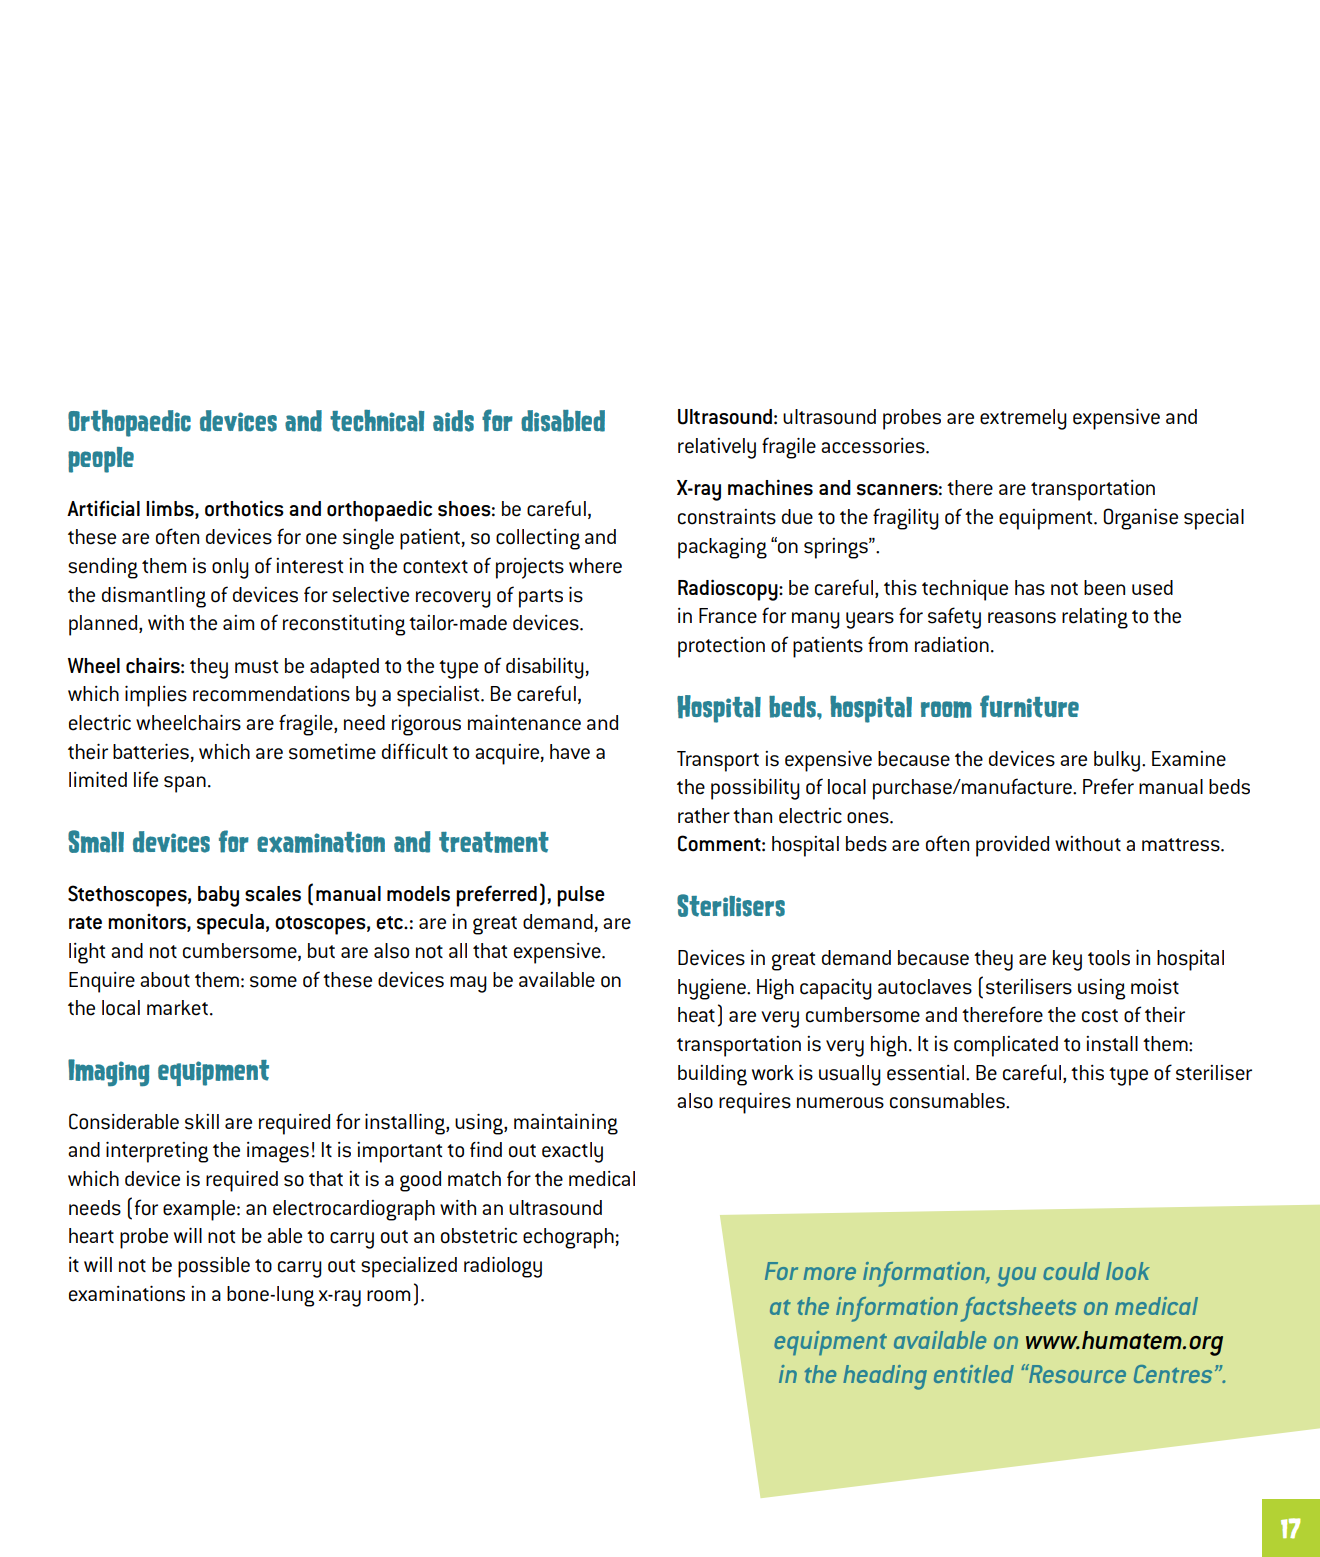 The width and height of the image is (1320, 1557). What do you see at coordinates (214, 1267) in the image?
I see `possible` at bounding box center [214, 1267].
